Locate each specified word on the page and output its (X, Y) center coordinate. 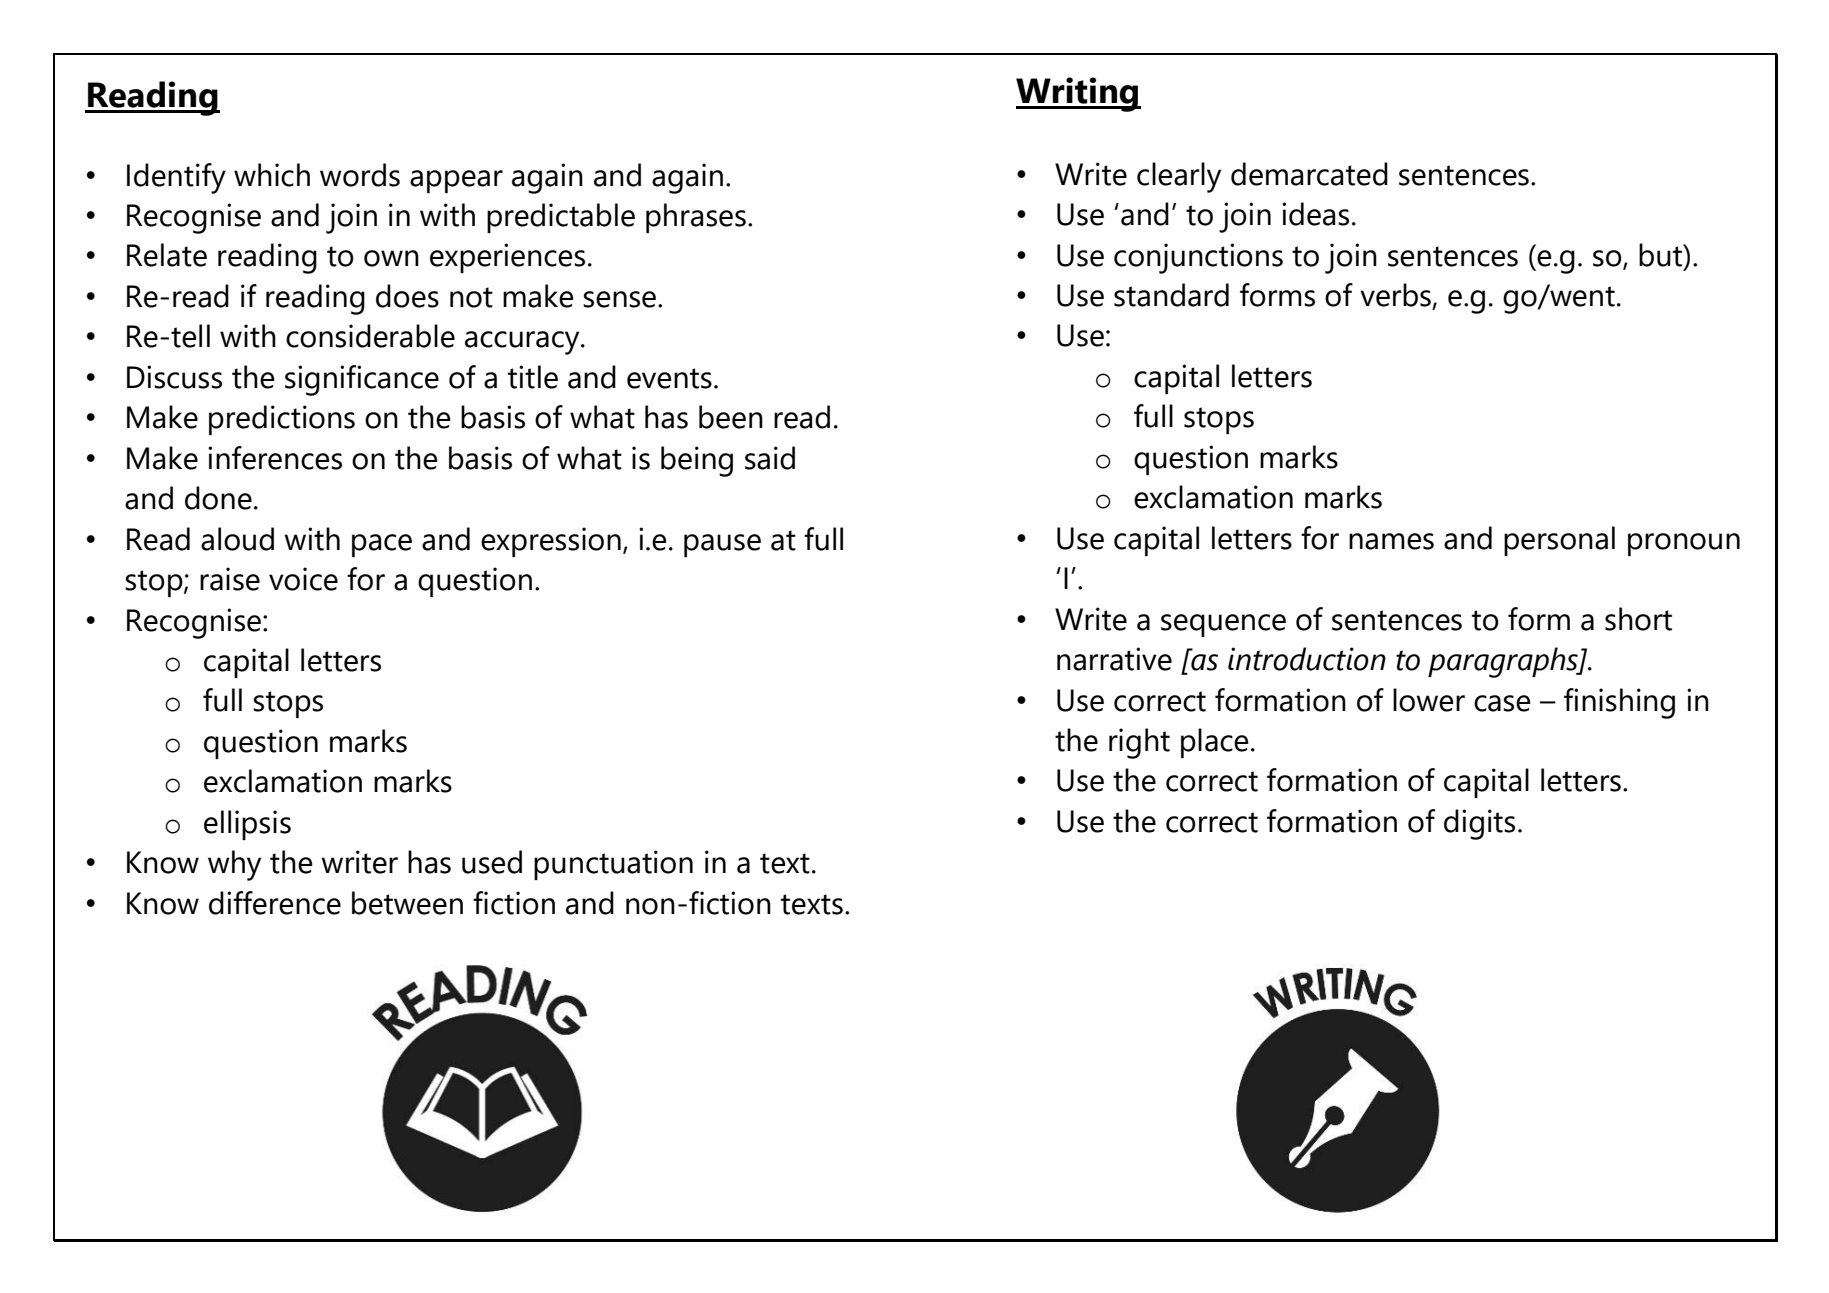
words (360, 175)
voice (303, 579)
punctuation (613, 865)
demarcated (1309, 174)
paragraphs (1504, 662)
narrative (1114, 659)
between (407, 903)
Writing (1078, 94)
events (669, 378)
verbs (1396, 296)
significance (362, 380)
